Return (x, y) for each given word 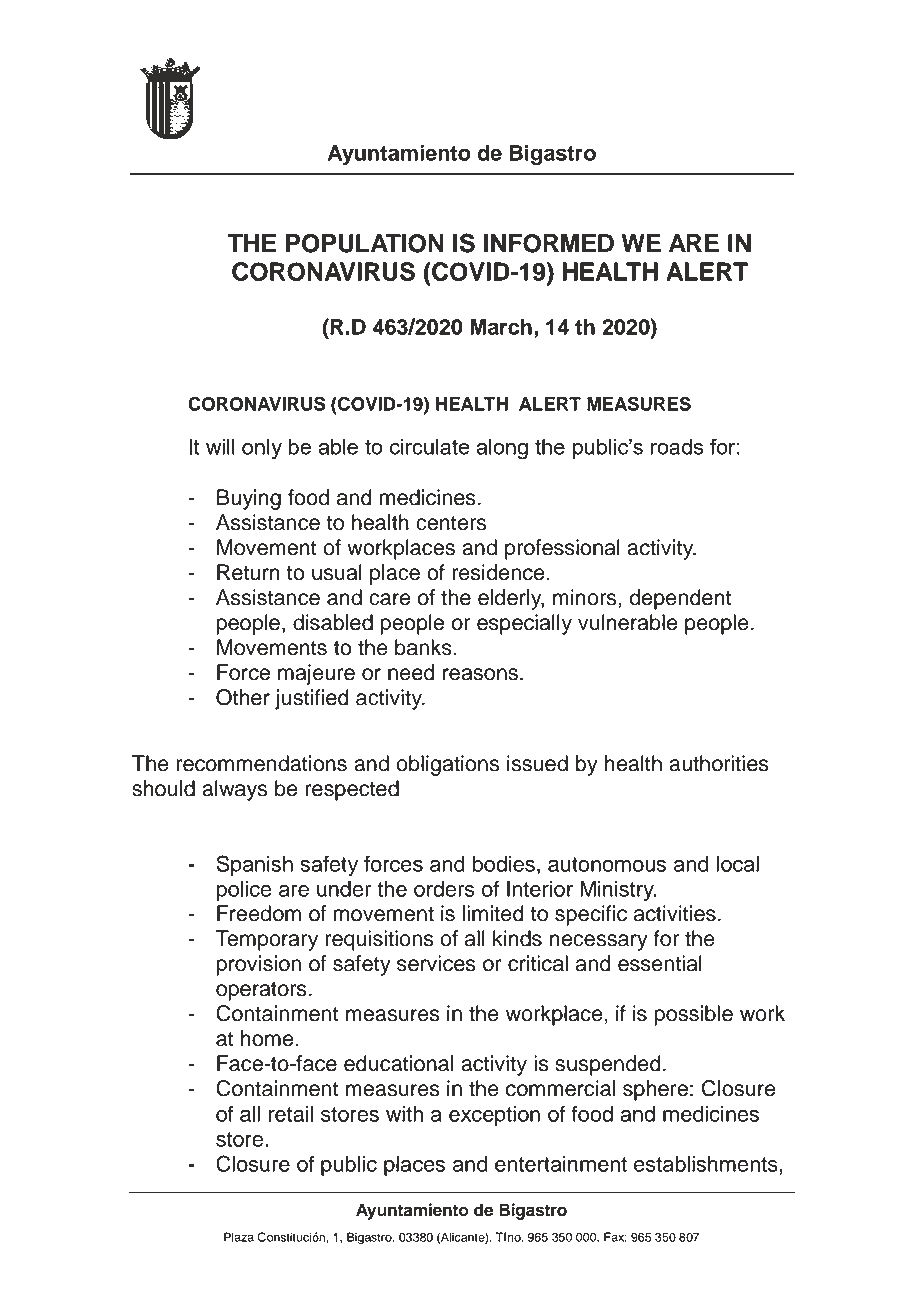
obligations (447, 765)
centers (451, 523)
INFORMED (549, 243)
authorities (719, 763)
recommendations (261, 763)
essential (660, 963)
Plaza (239, 1237)
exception (494, 1116)
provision (259, 965)
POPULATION (365, 243)
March (501, 327)
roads (677, 447)
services (436, 963)
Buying (249, 499)
